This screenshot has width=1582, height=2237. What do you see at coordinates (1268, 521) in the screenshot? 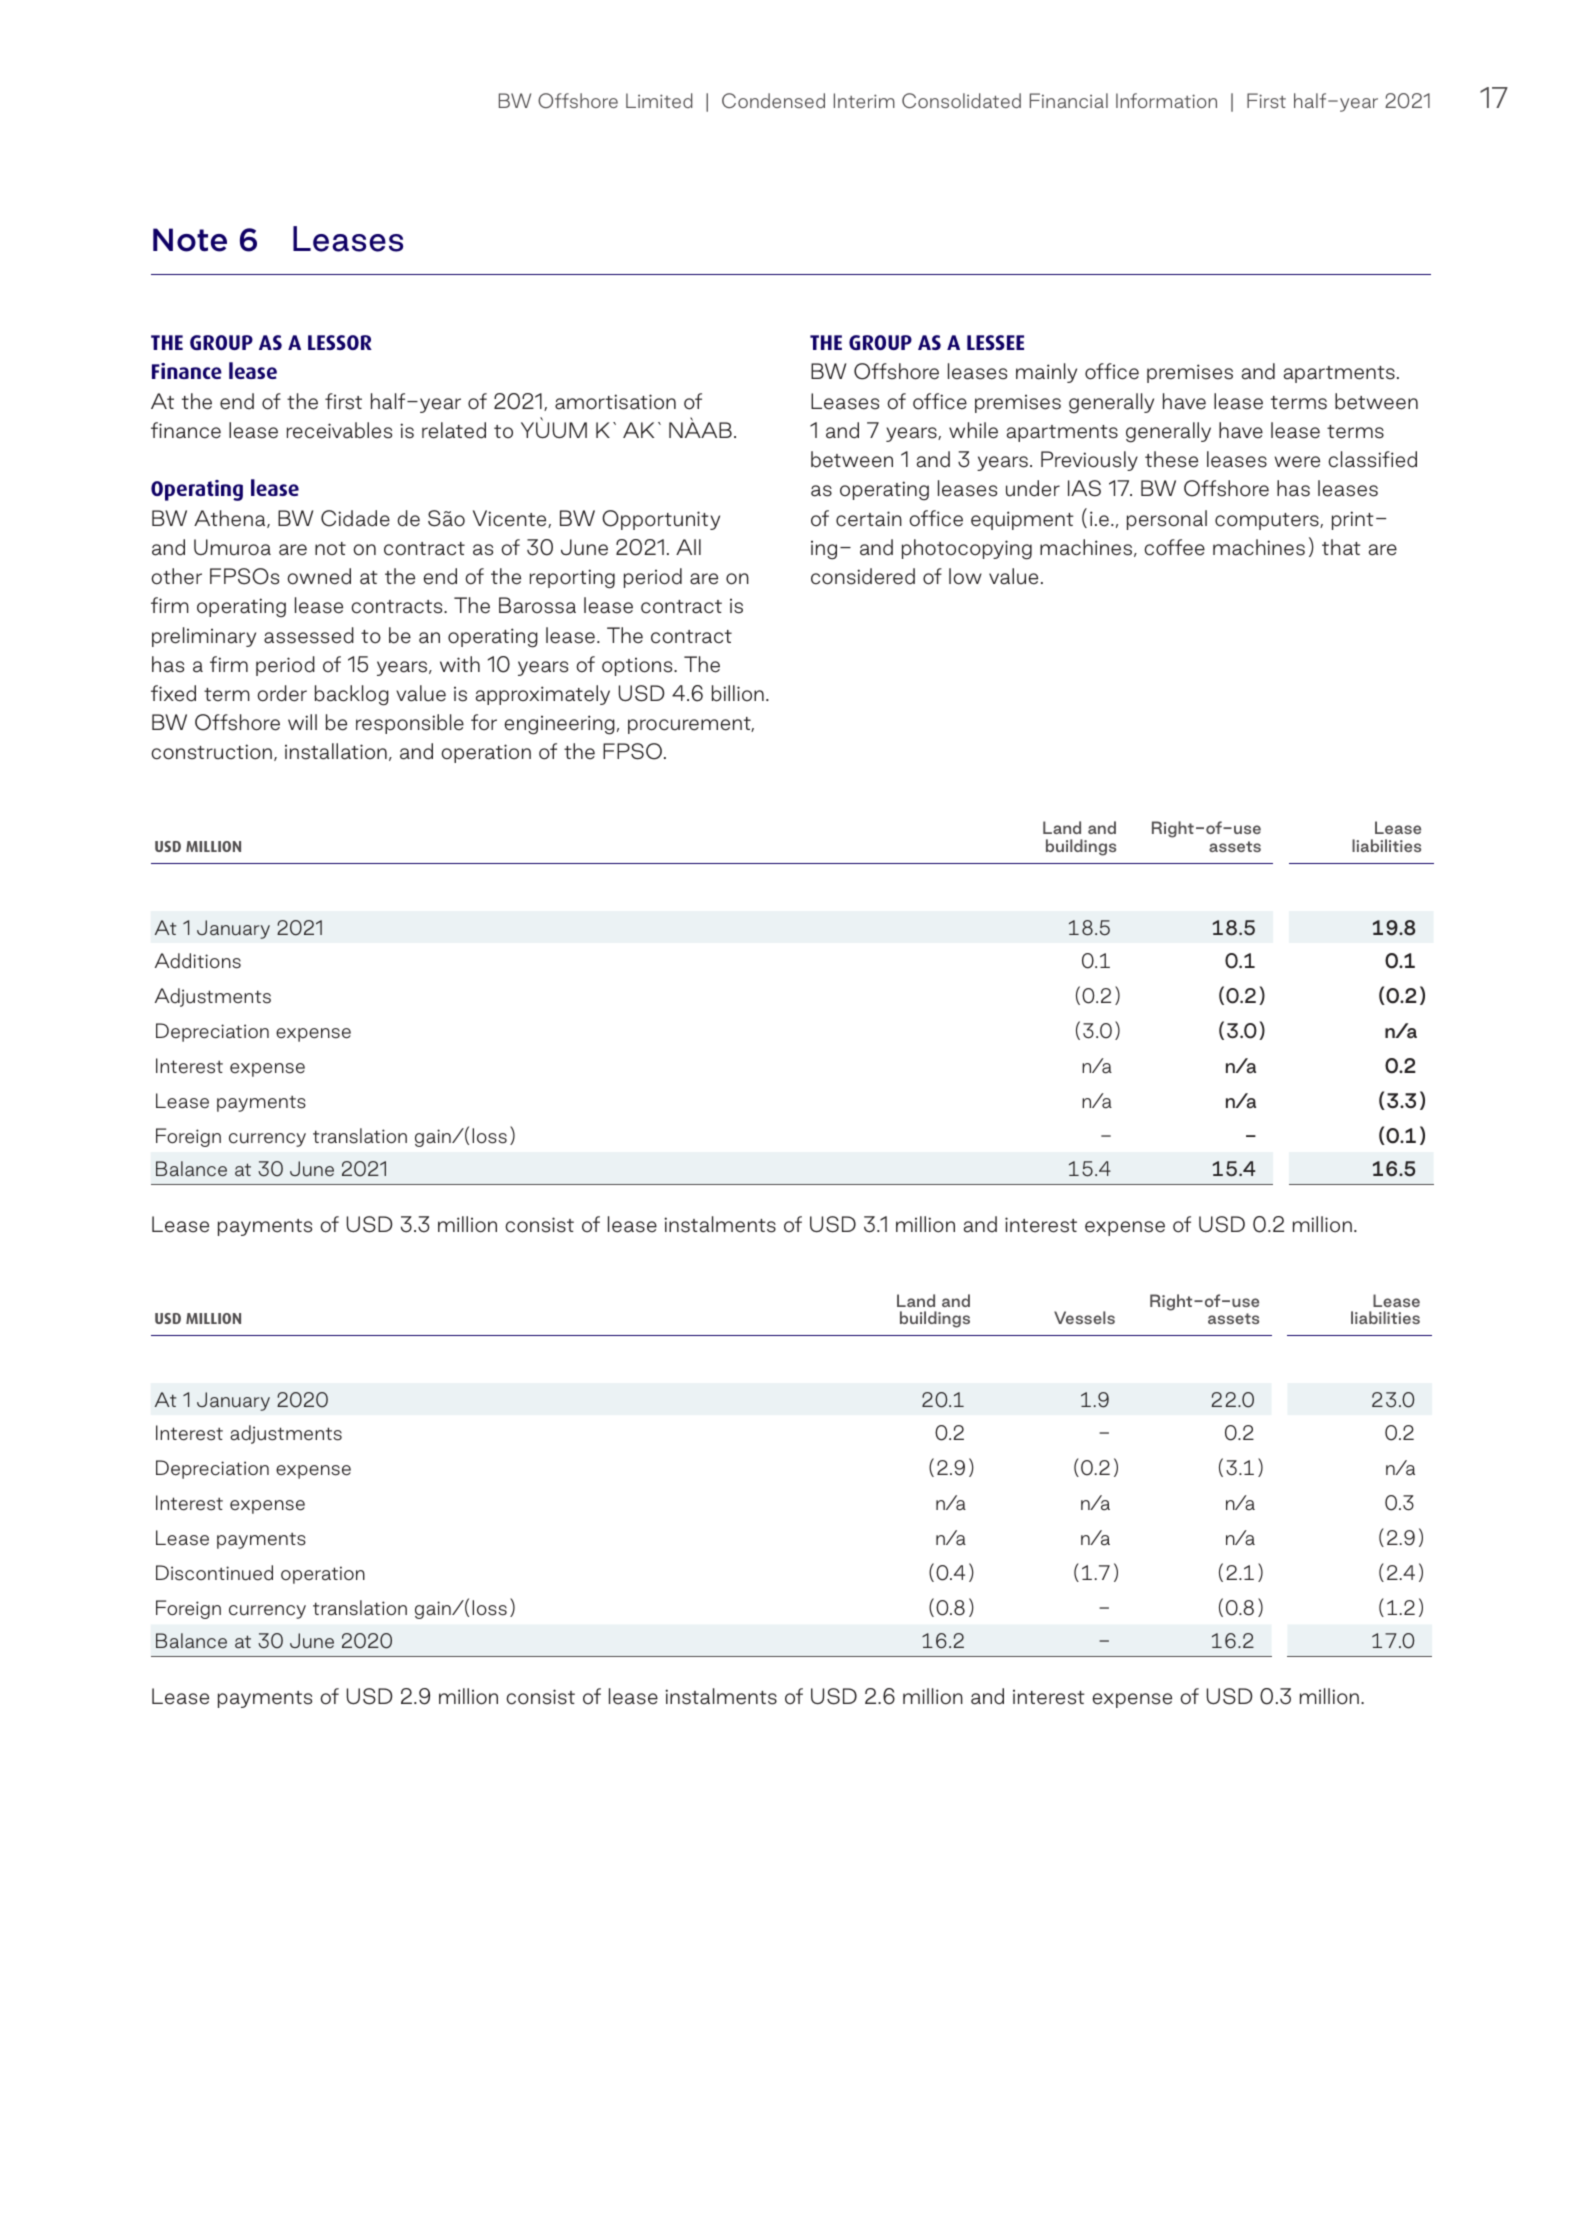
I see `computers` at bounding box center [1268, 521].
